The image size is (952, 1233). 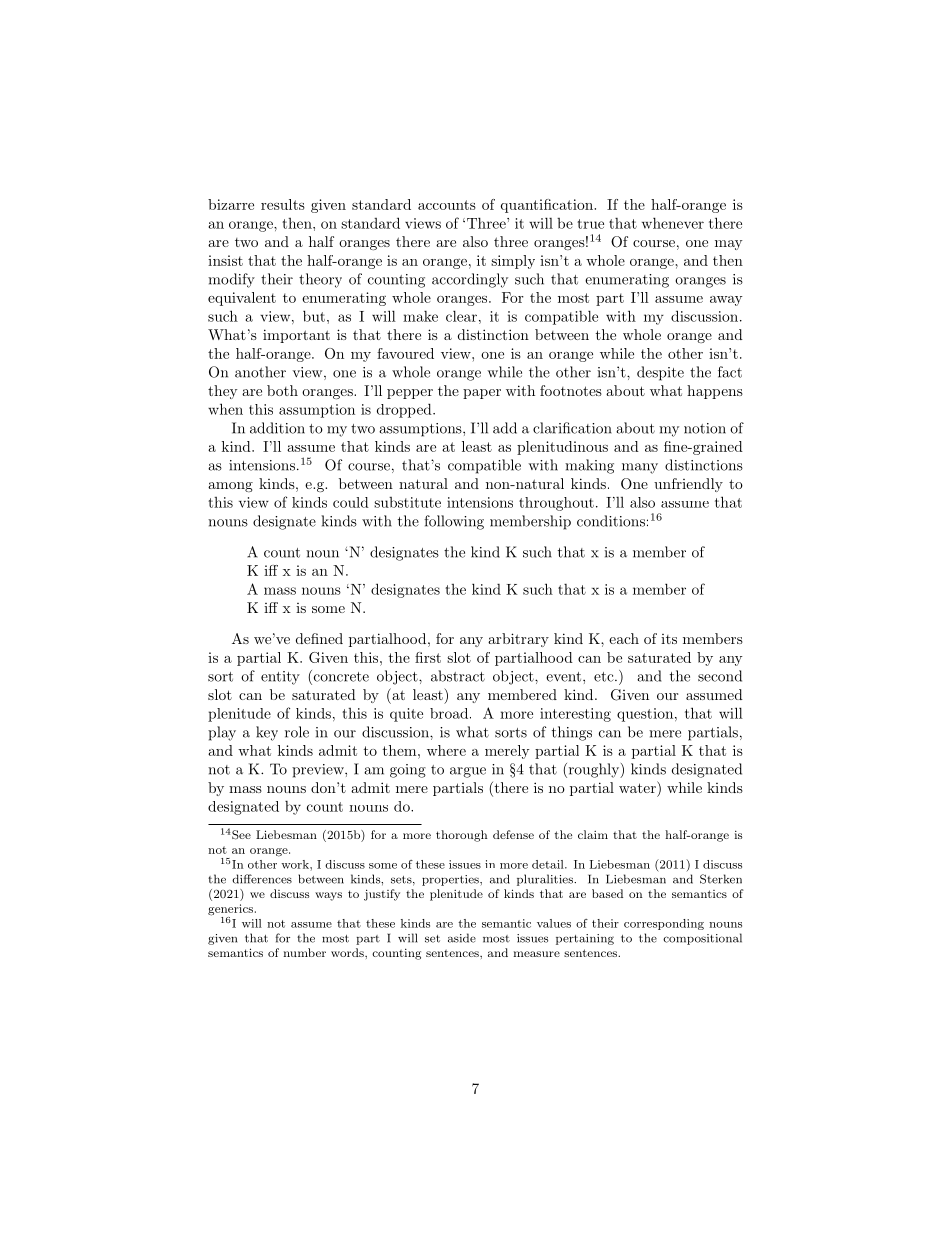 I want to click on aside, so click(x=462, y=938).
